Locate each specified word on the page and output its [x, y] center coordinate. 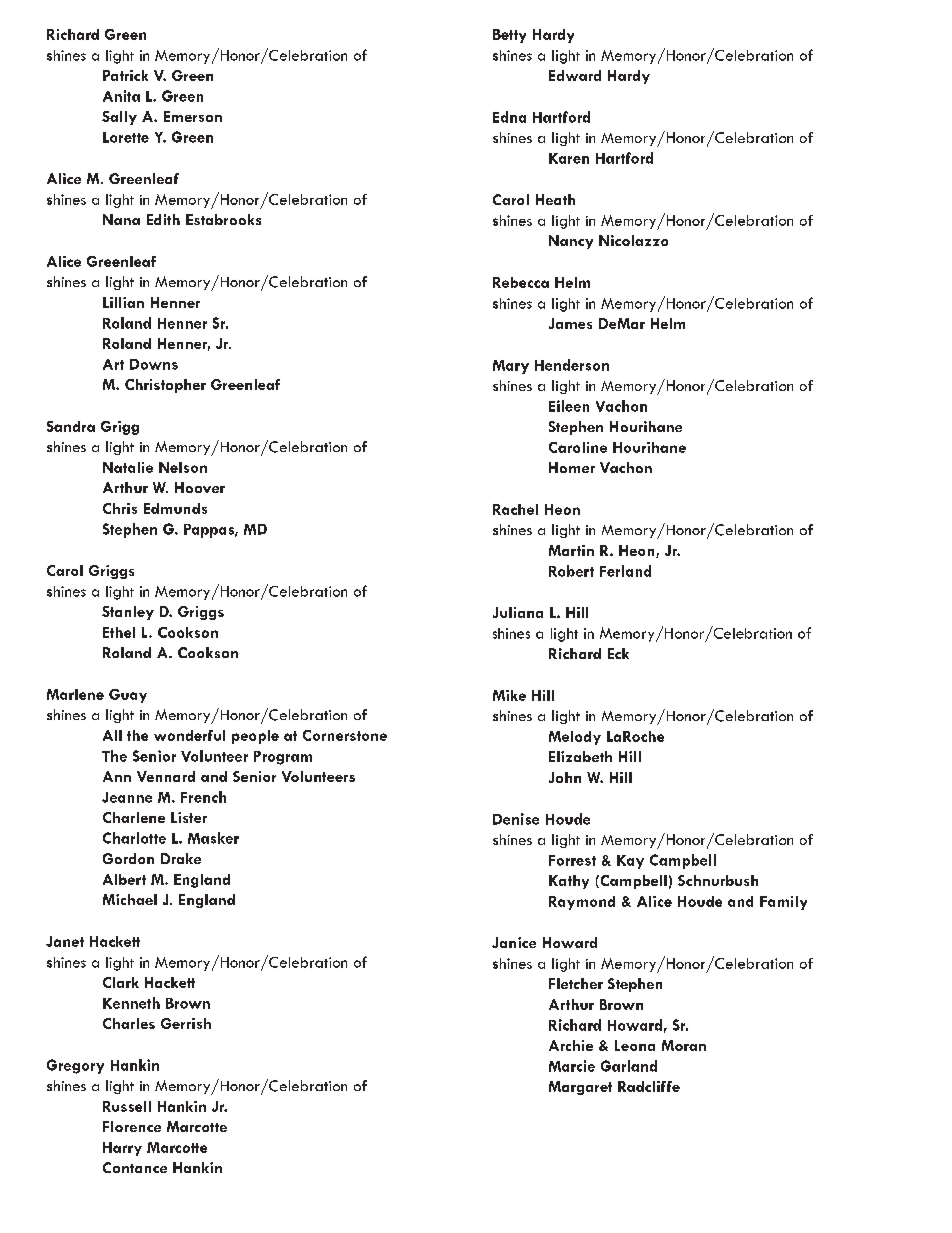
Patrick [125, 75]
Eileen [569, 406]
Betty [509, 36]
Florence [132, 1126]
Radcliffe [649, 1086]
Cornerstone [345, 735]
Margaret [580, 1088]
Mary [511, 367]
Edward [575, 75]
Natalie [128, 467]
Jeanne [127, 797]
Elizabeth [580, 756]
